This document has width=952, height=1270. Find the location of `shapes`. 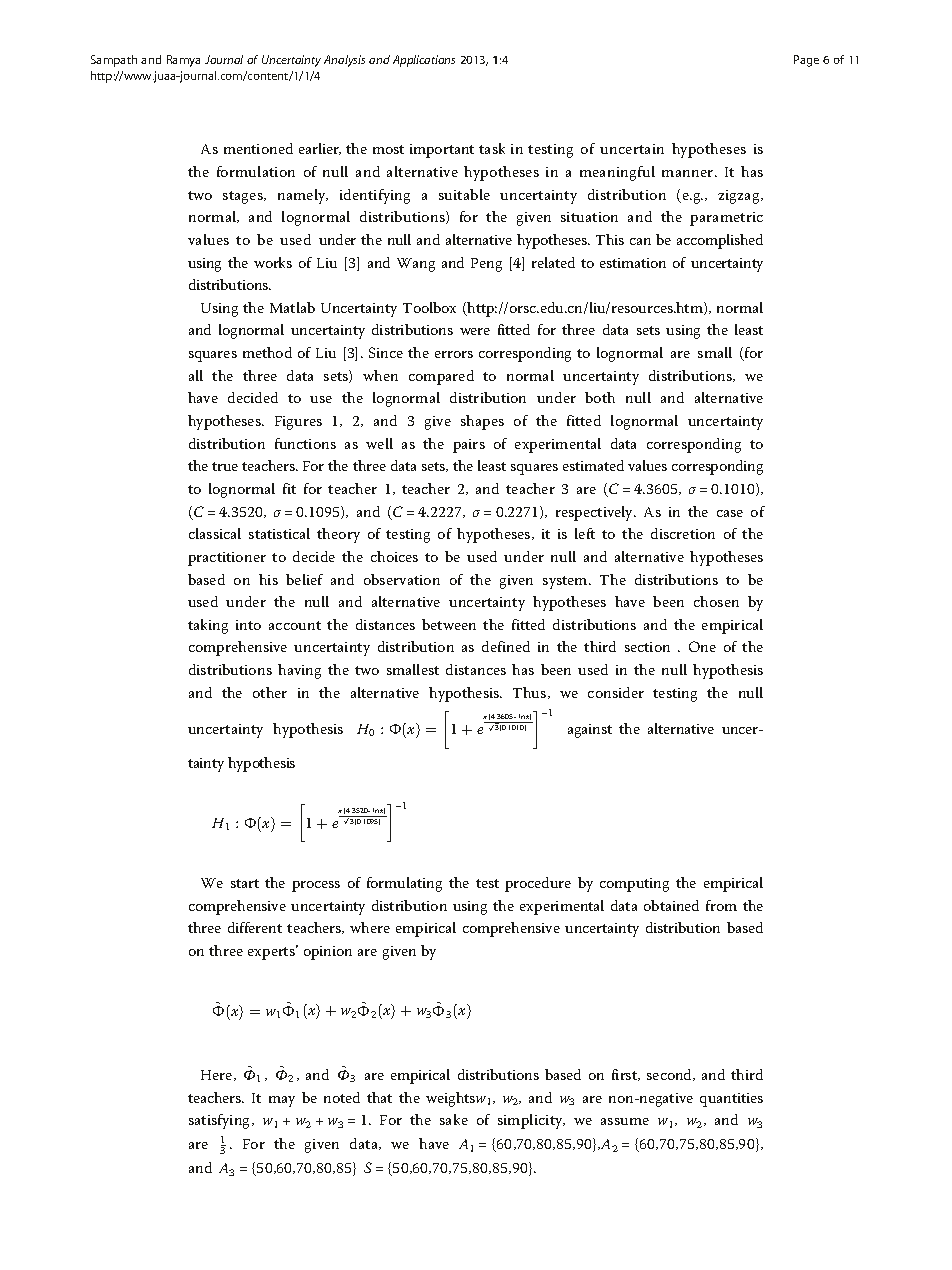

shapes is located at coordinates (482, 422).
